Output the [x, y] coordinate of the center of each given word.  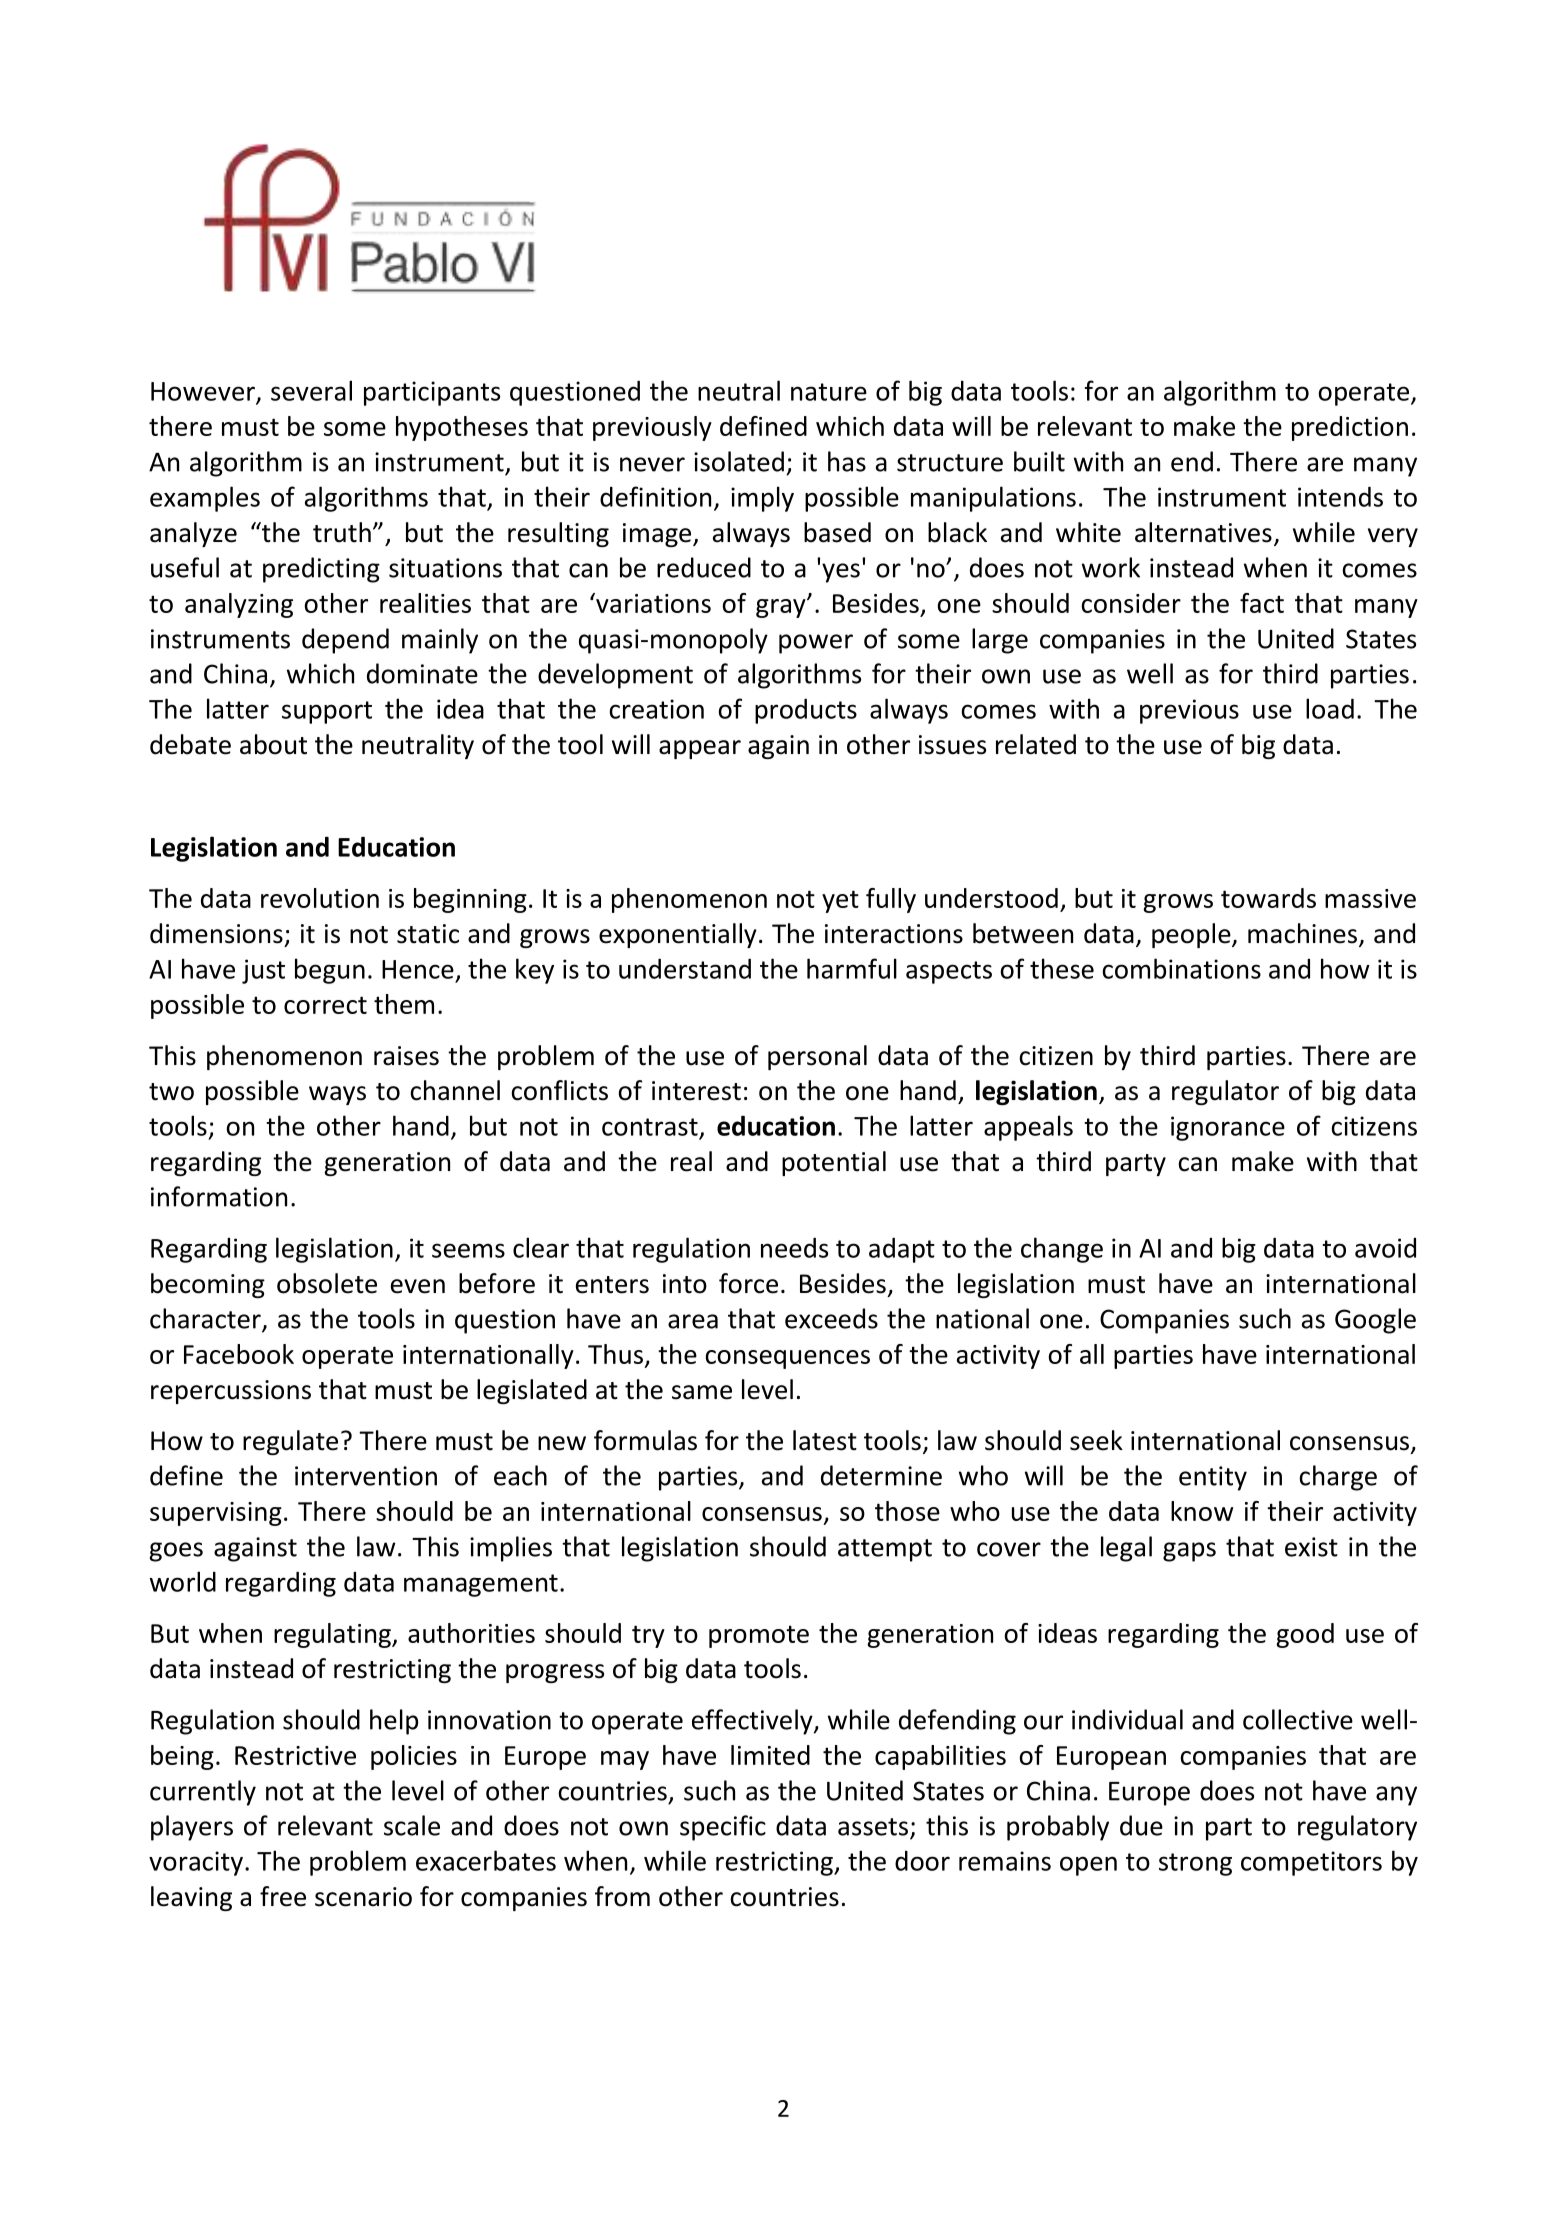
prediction [1350, 428]
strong [1195, 1864]
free [283, 1896]
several [311, 390]
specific [723, 1828]
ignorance [1228, 1128]
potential [834, 1163]
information [219, 1196]
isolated [739, 461]
